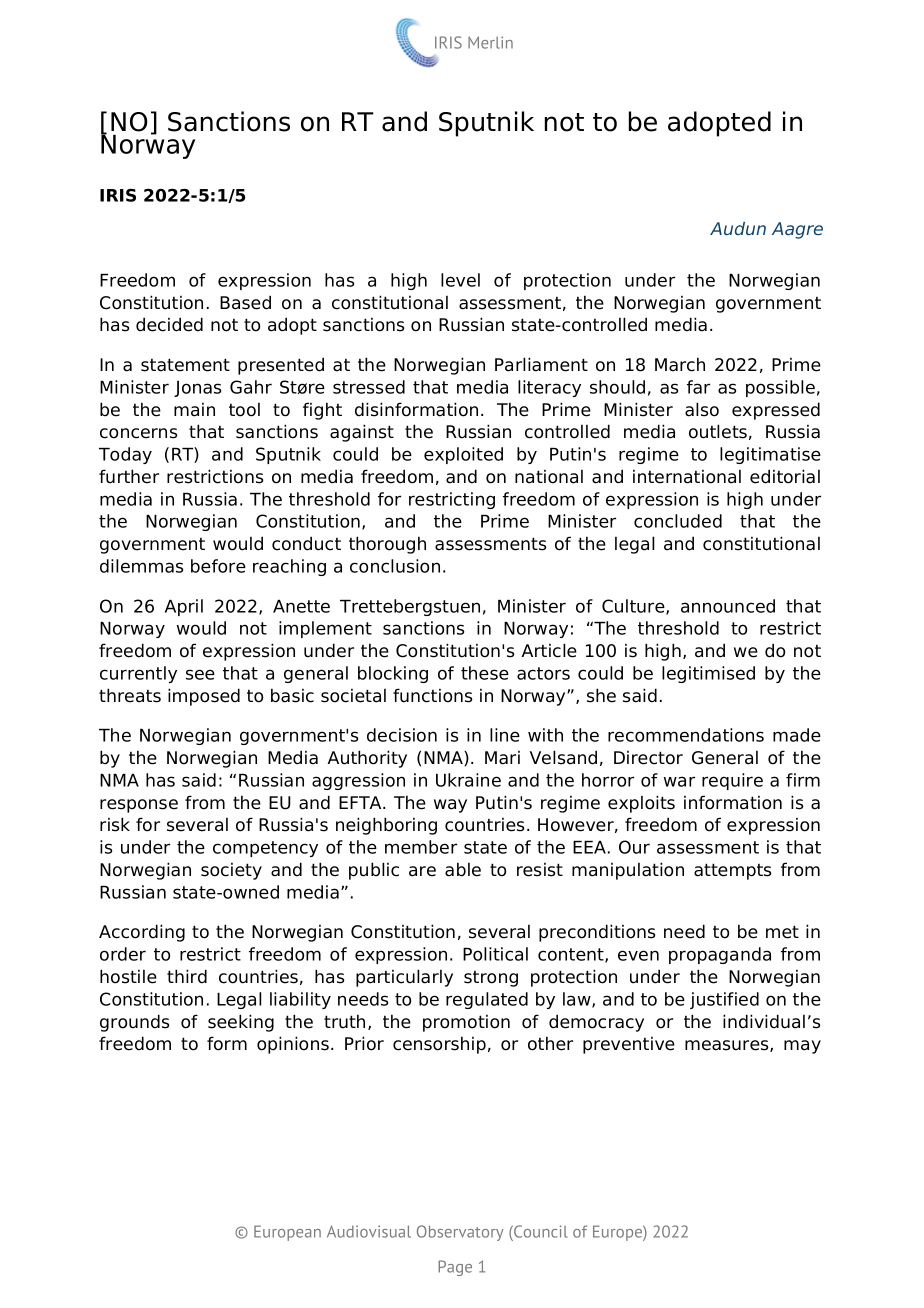 This document has width=924, height=1308. What do you see at coordinates (680, 364) in the document?
I see `March` at bounding box center [680, 364].
